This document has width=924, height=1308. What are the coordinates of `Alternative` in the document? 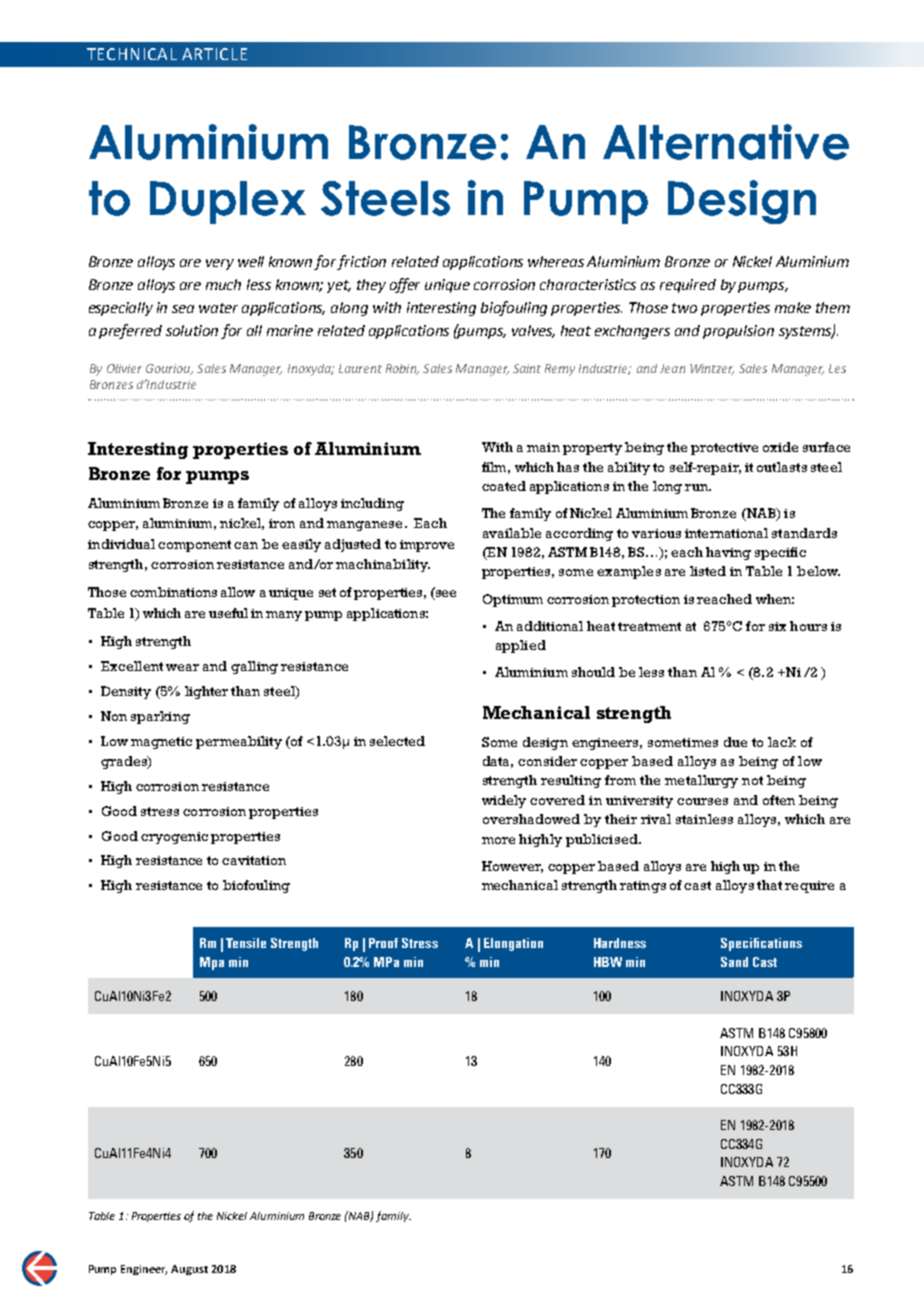 It's located at (726, 142).
